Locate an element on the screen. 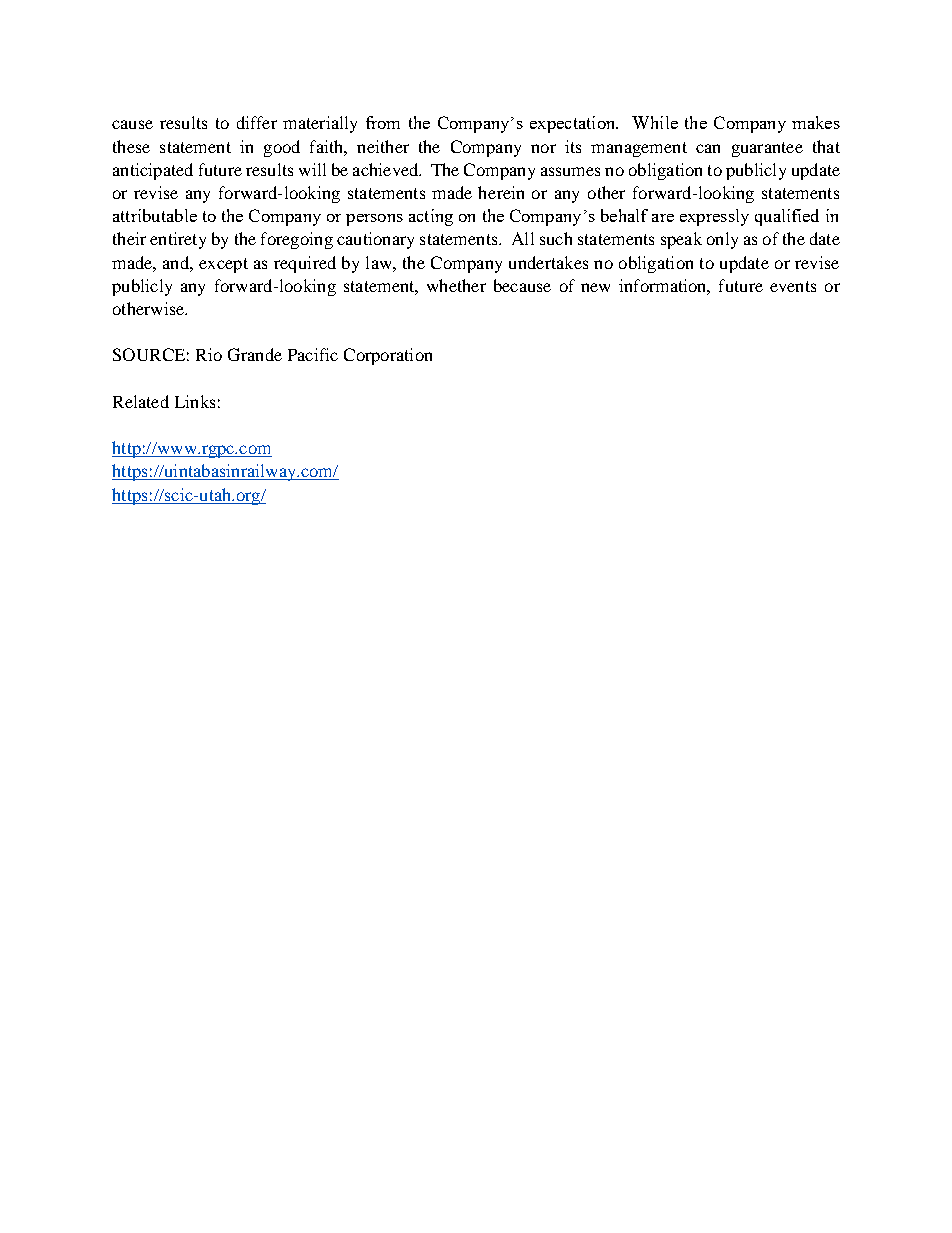 This screenshot has height=1233, width=952. makes is located at coordinates (816, 122).
